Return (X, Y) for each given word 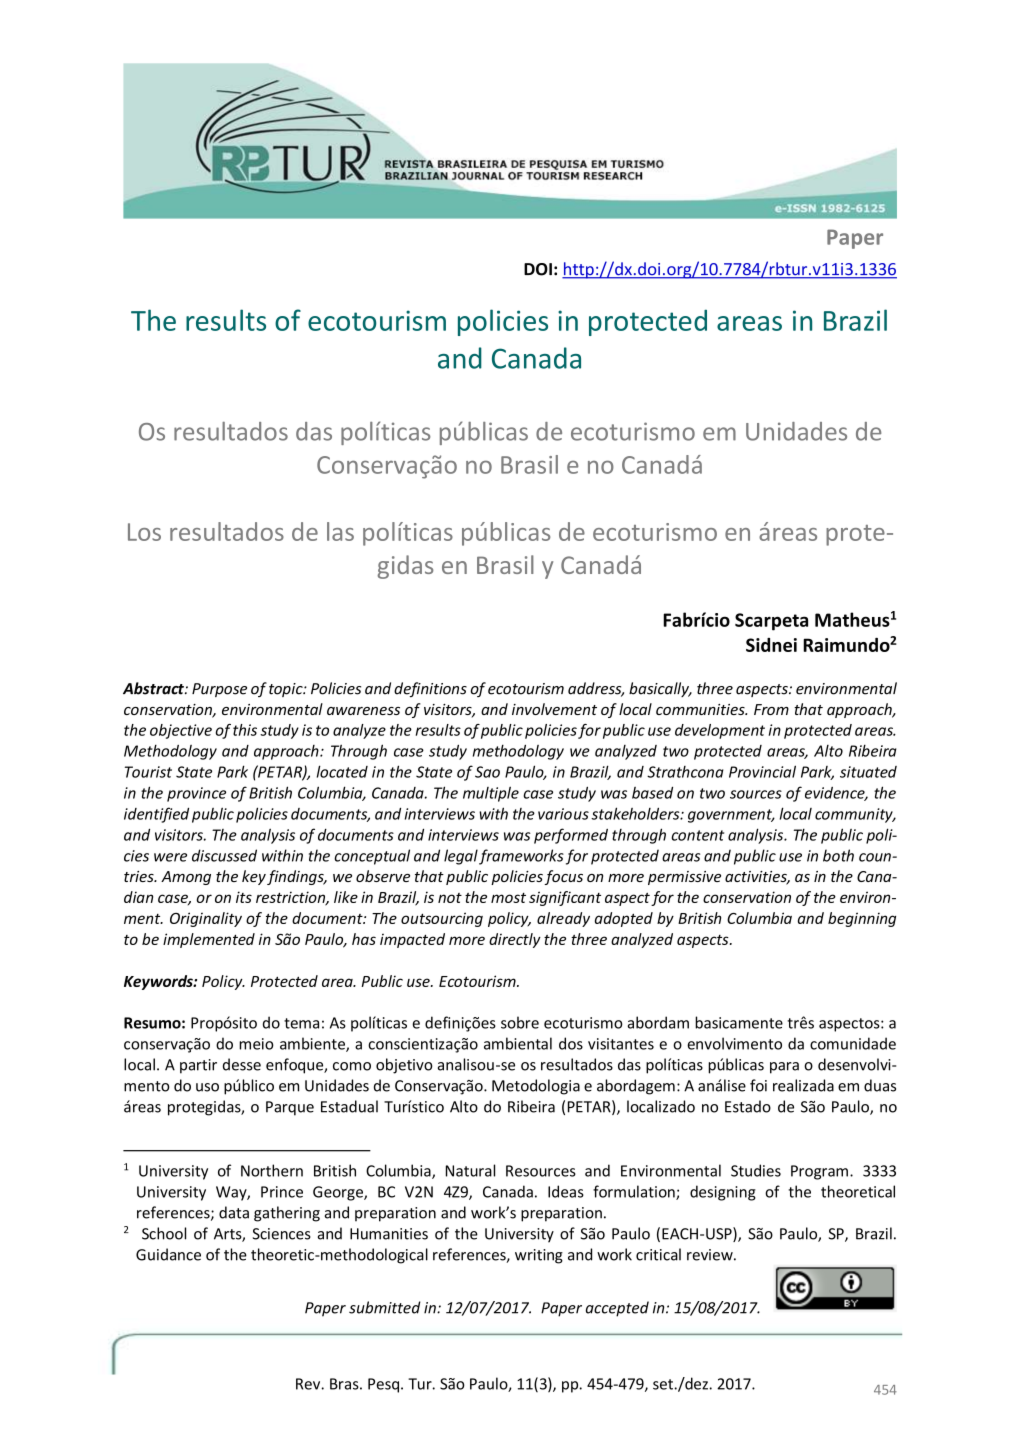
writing (539, 1256)
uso (207, 1087)
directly (515, 940)
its (244, 897)
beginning (862, 919)
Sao (487, 772)
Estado (748, 1106)
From (771, 709)
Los (144, 532)
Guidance (168, 1254)
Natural (470, 1170)
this (245, 730)
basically (660, 689)
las (340, 531)
